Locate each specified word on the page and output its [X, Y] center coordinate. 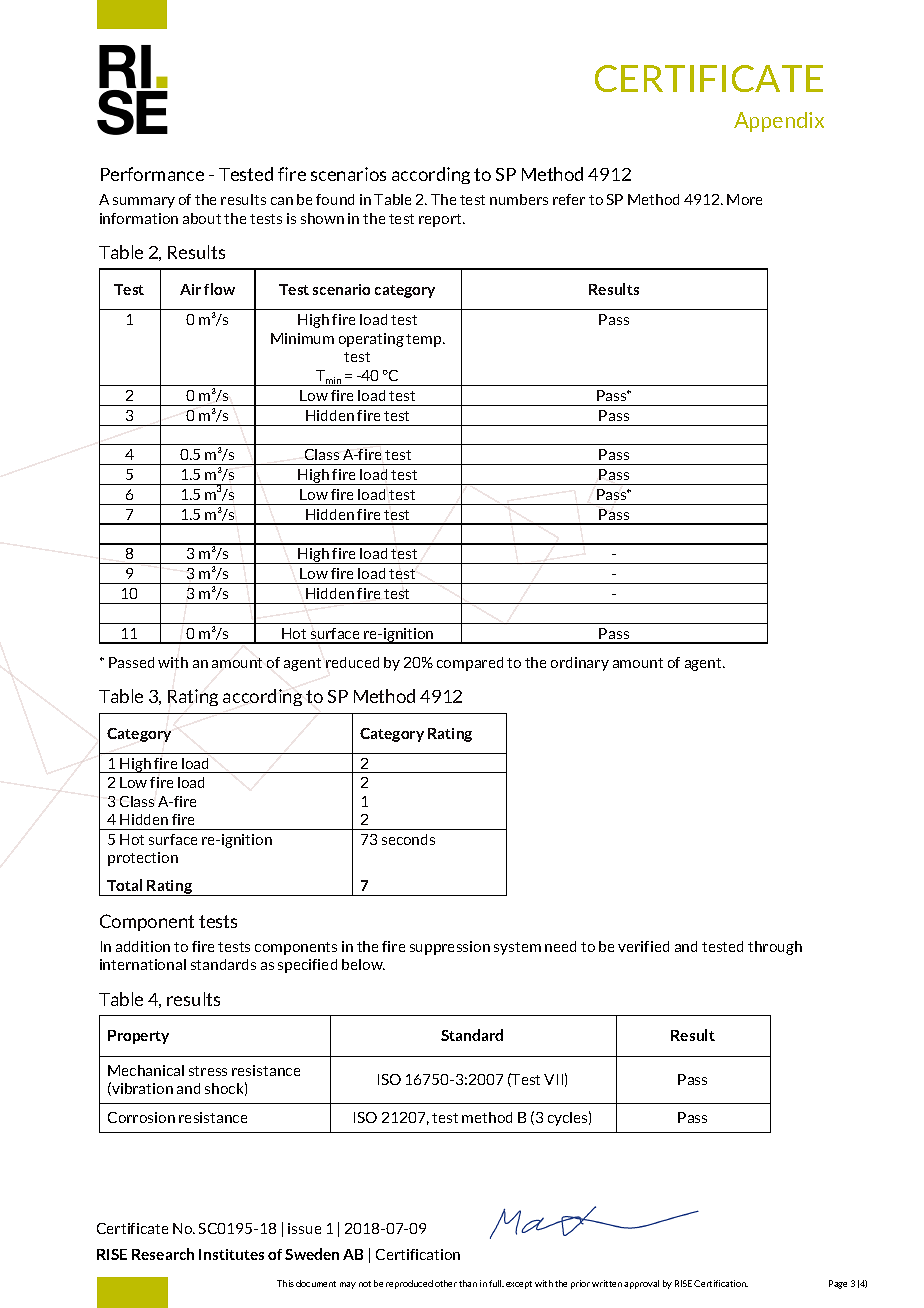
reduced [352, 662]
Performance [152, 174]
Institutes [231, 1254]
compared [470, 664]
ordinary [580, 664]
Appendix [779, 122]
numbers [519, 199]
